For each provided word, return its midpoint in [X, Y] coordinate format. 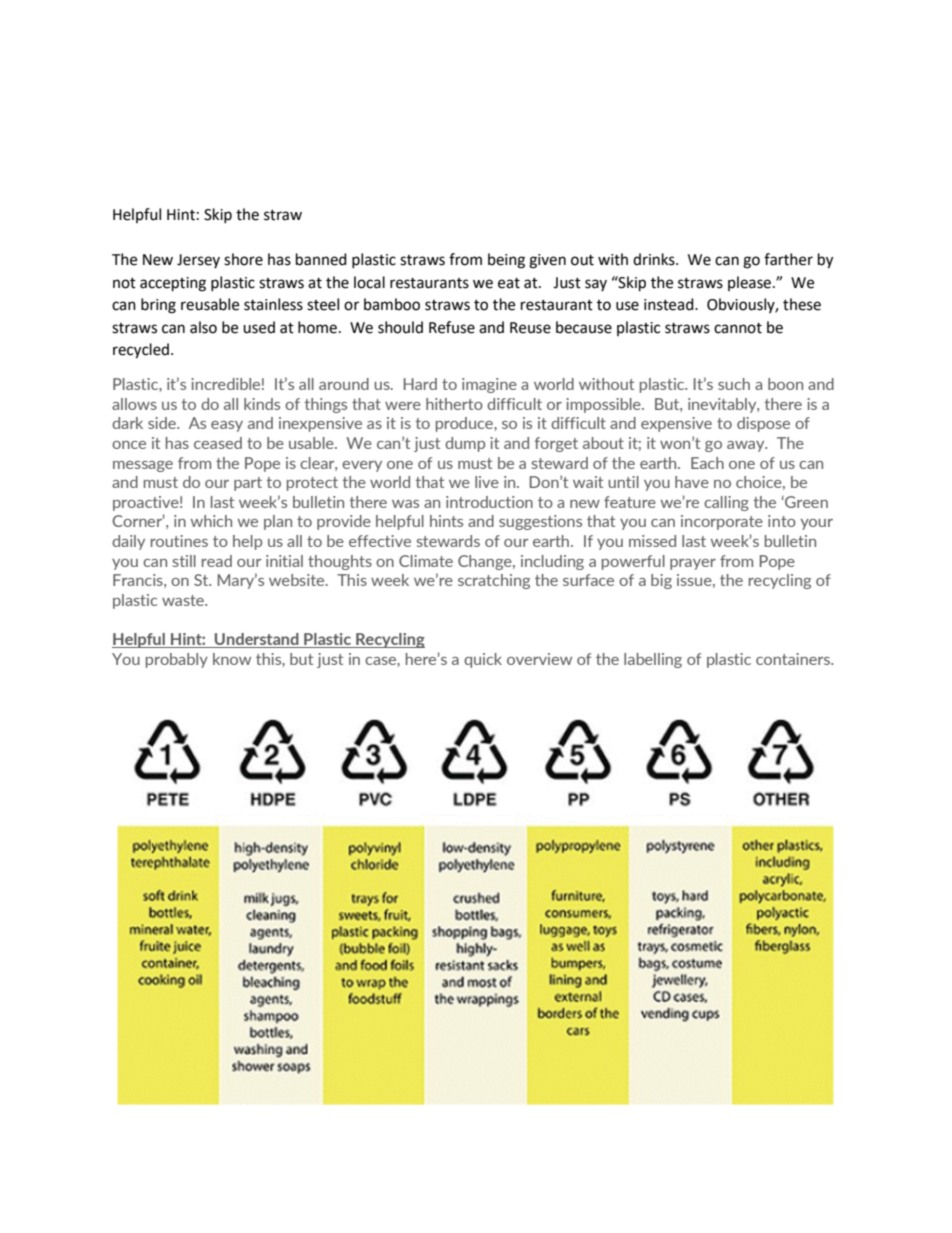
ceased [218, 443]
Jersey [198, 261]
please [751, 283]
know [232, 659]
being [506, 261]
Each [707, 463]
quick [483, 660]
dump [465, 444]
